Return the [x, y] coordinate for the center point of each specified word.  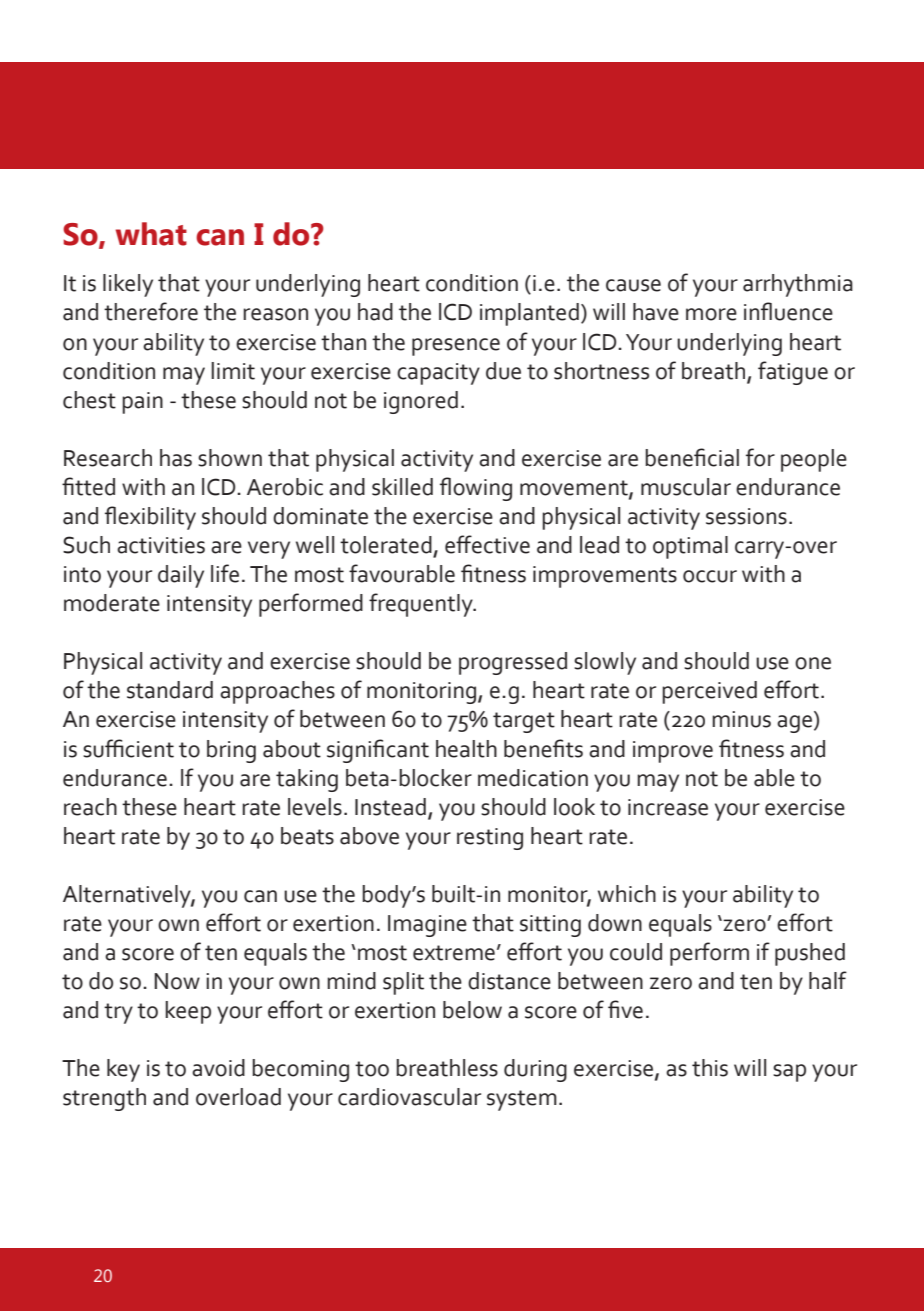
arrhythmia [798, 285]
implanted [529, 314]
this [710, 1068]
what [151, 234]
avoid [218, 1068]
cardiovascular [409, 1097]
